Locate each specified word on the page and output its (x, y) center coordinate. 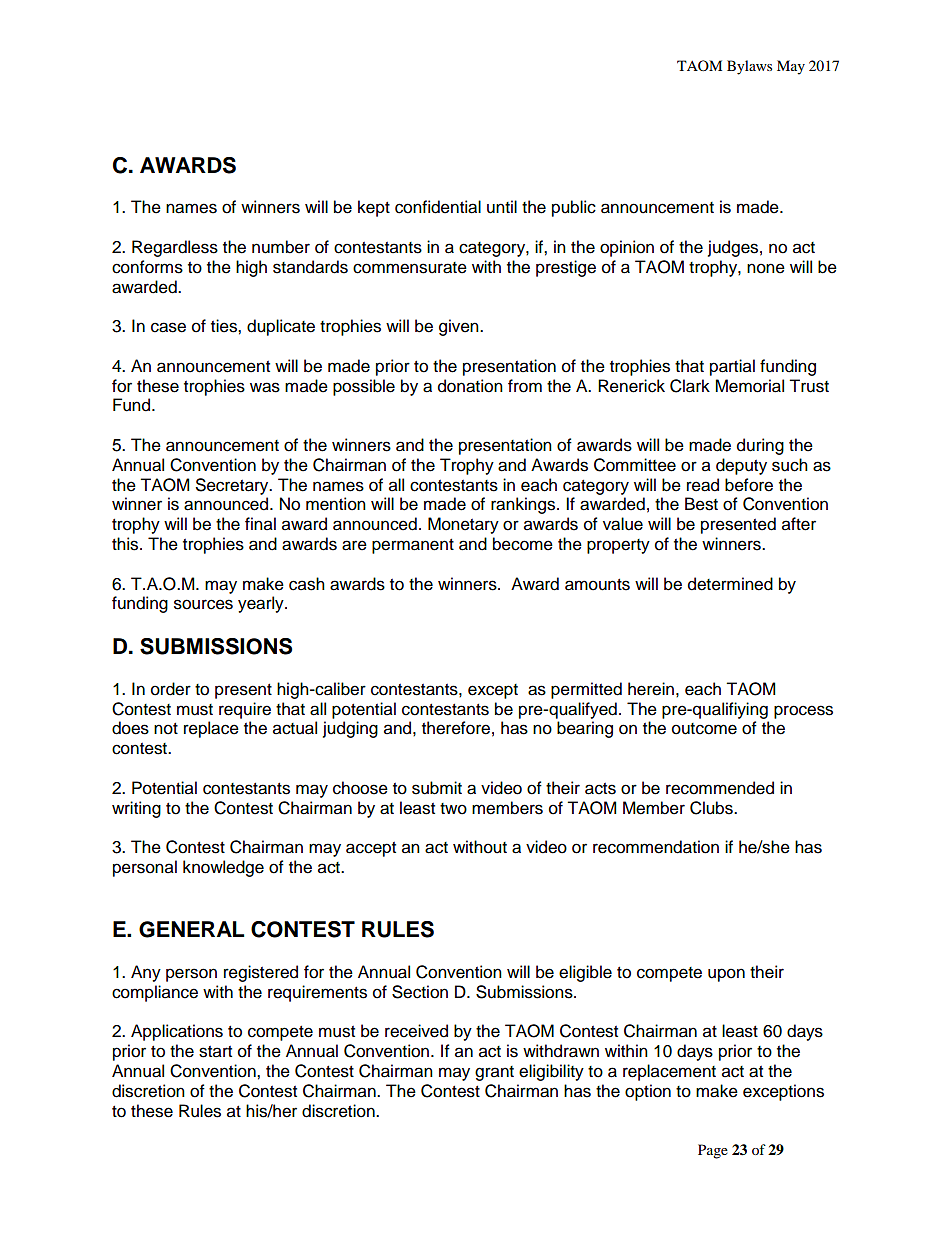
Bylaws (749, 67)
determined (730, 584)
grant (494, 1073)
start (215, 1052)
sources (203, 604)
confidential (438, 207)
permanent (413, 546)
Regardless (175, 248)
